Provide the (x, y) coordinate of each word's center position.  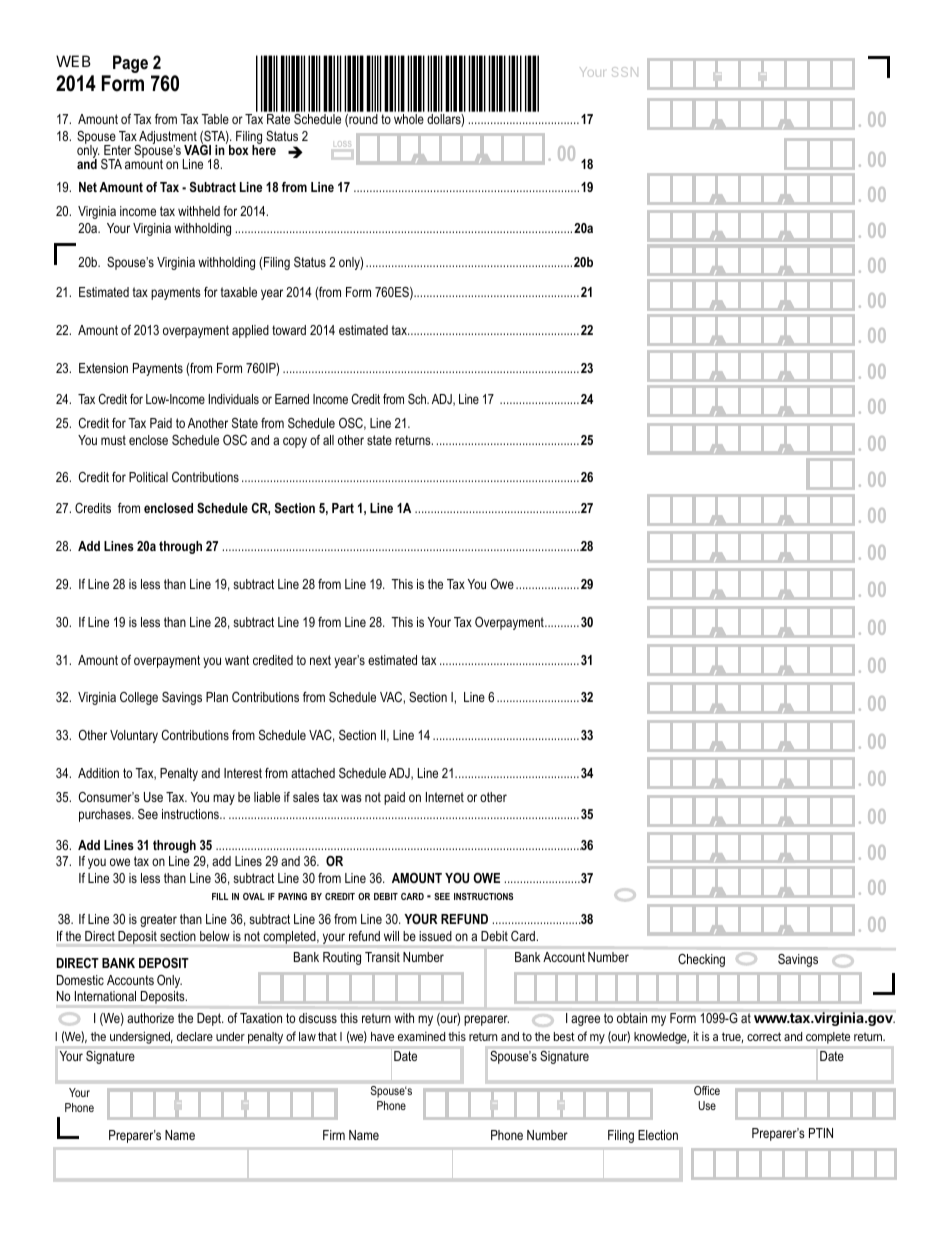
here (264, 148)
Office (707, 1090)
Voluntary (134, 736)
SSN (625, 72)
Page (130, 64)
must (113, 440)
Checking (701, 960)
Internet (445, 797)
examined (421, 1036)
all (328, 440)
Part (343, 508)
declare (195, 1036)
